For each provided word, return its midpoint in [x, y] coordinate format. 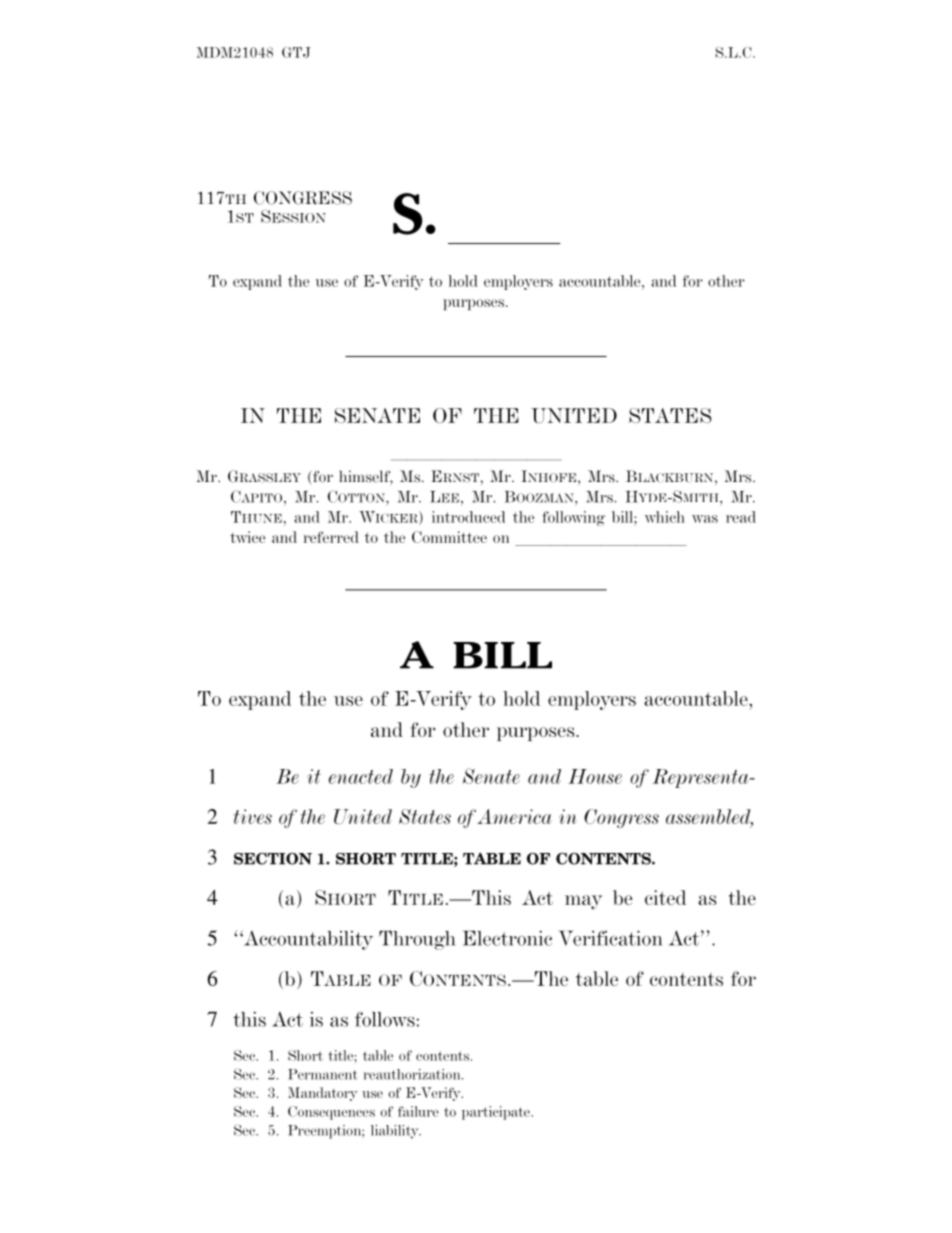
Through [417, 940]
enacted [361, 776]
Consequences [331, 1113]
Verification [610, 938]
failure [418, 1111]
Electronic [507, 938]
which [665, 517]
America [514, 816]
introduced [468, 517]
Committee [449, 537]
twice [247, 537]
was [705, 519]
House [595, 776]
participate [497, 1113]
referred [331, 537]
